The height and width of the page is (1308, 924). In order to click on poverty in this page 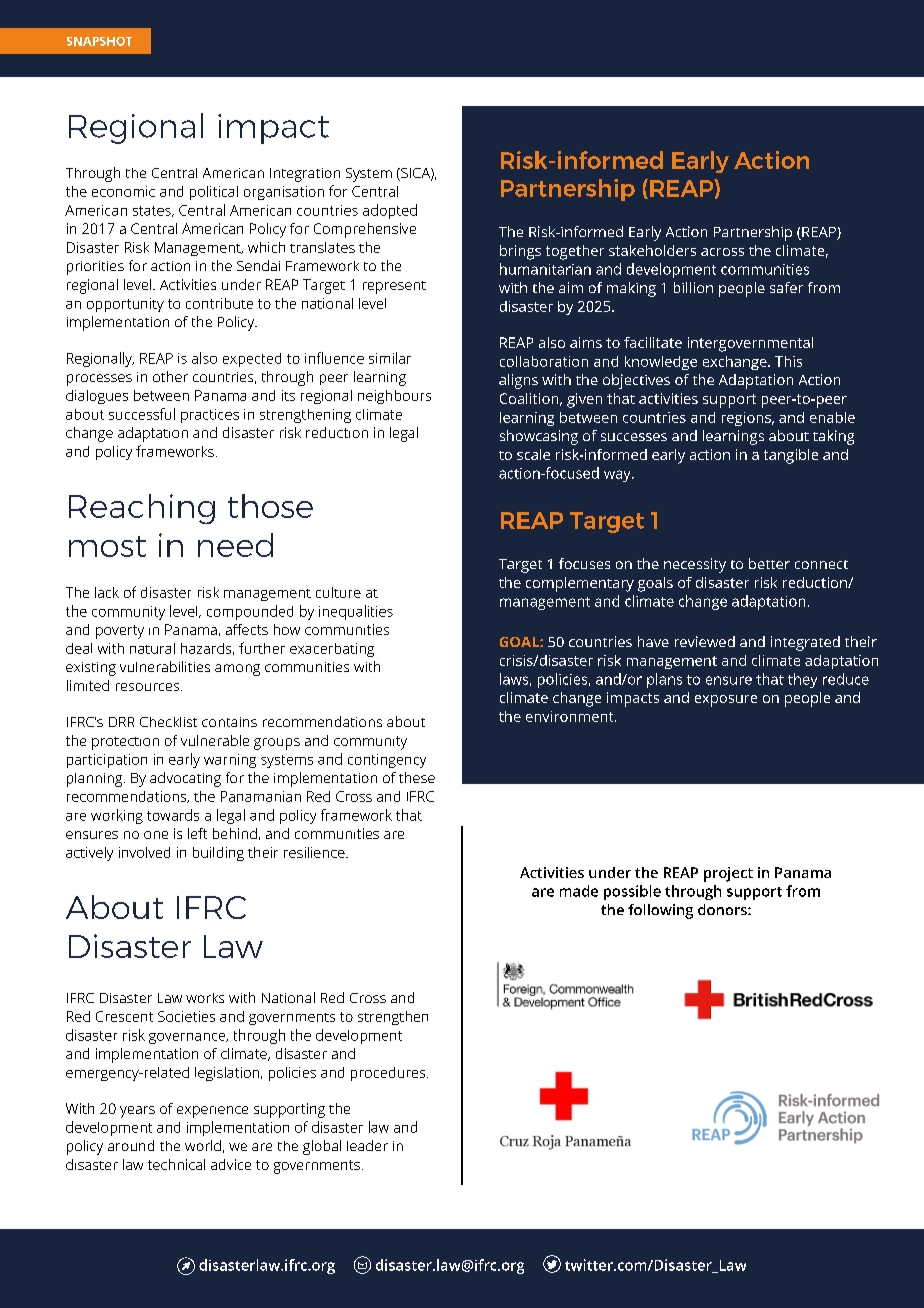, I will do `click(120, 632)`.
